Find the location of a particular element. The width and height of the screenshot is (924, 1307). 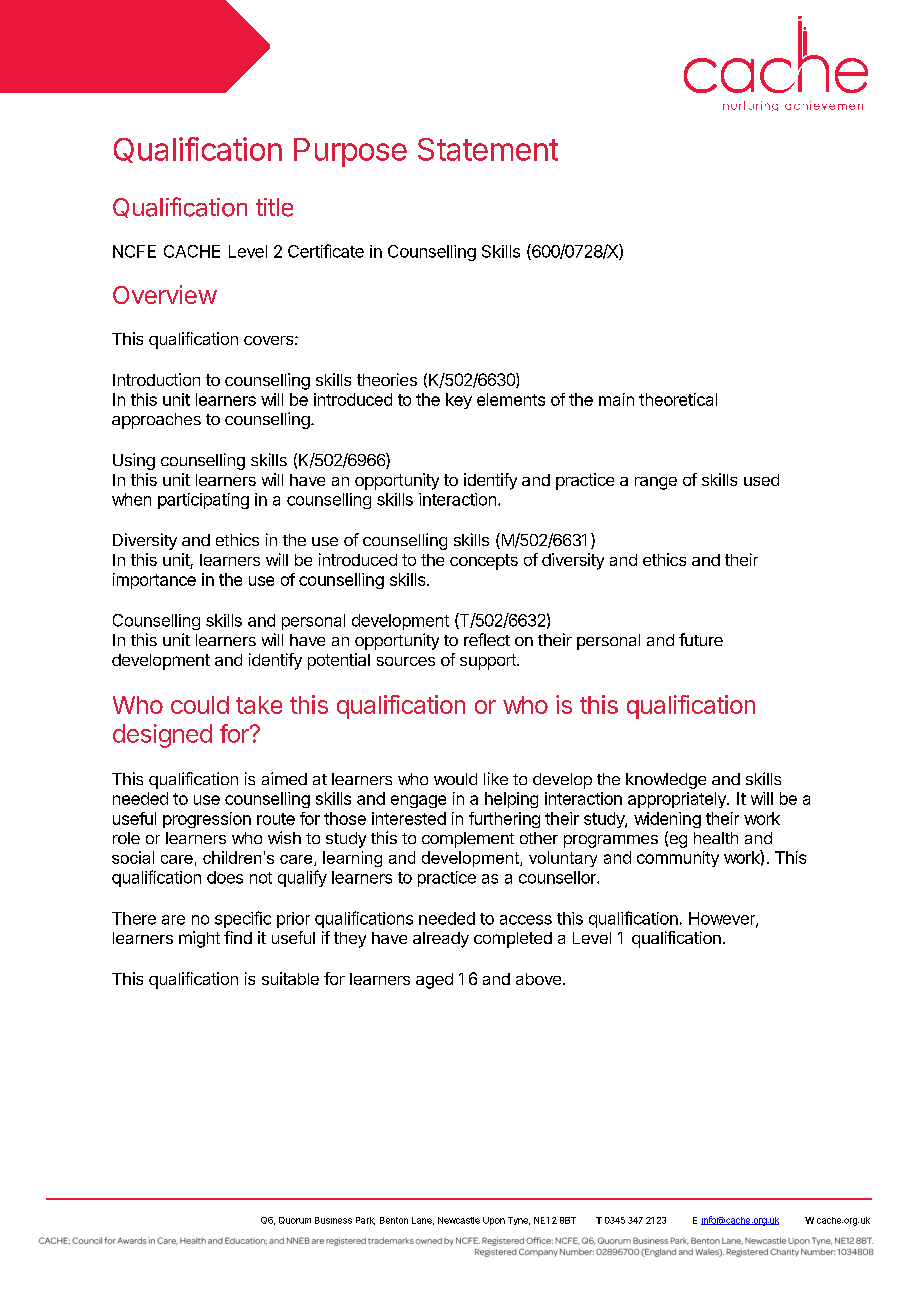

could is located at coordinates (200, 705).
